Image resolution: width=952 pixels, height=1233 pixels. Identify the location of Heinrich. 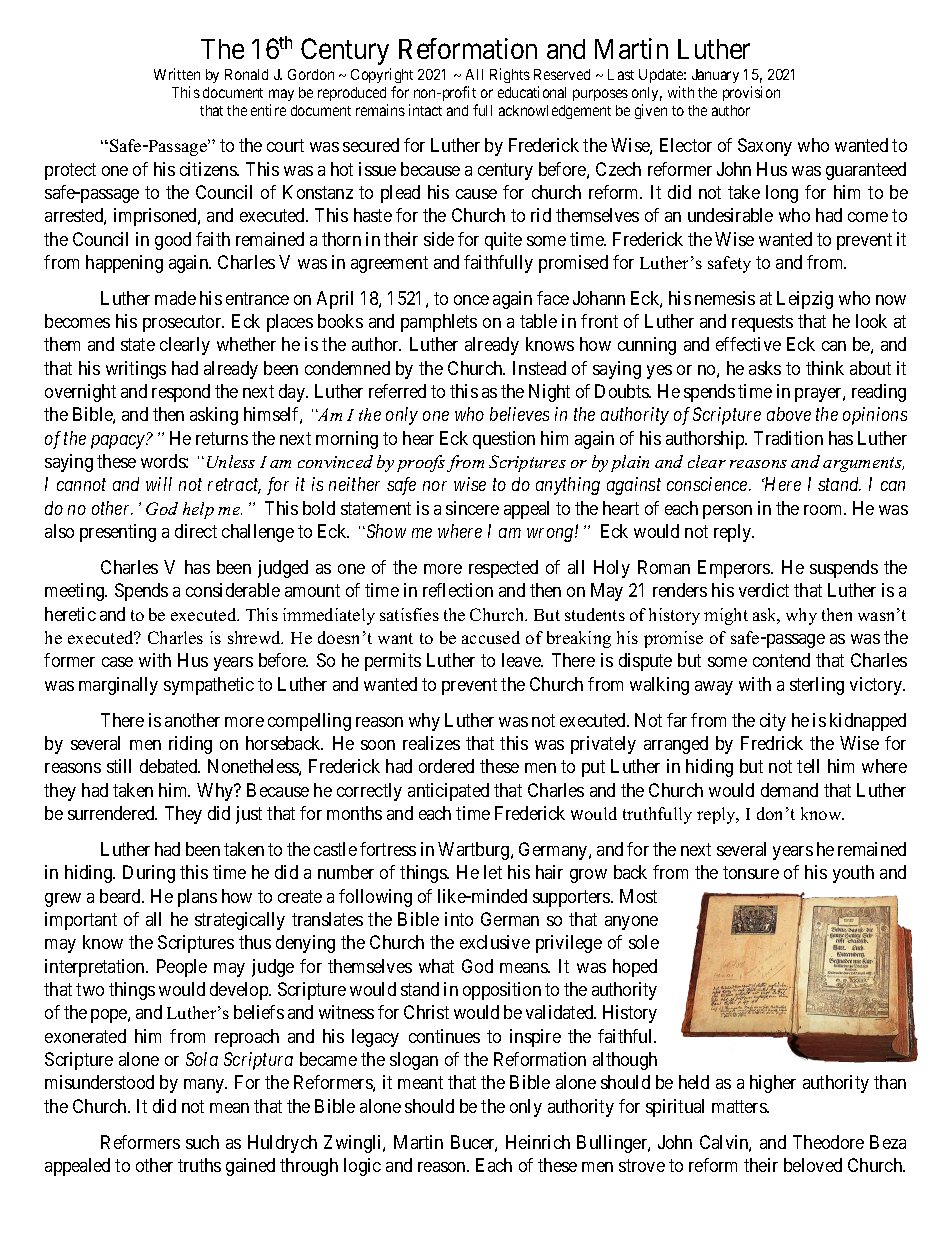
(538, 1142).
